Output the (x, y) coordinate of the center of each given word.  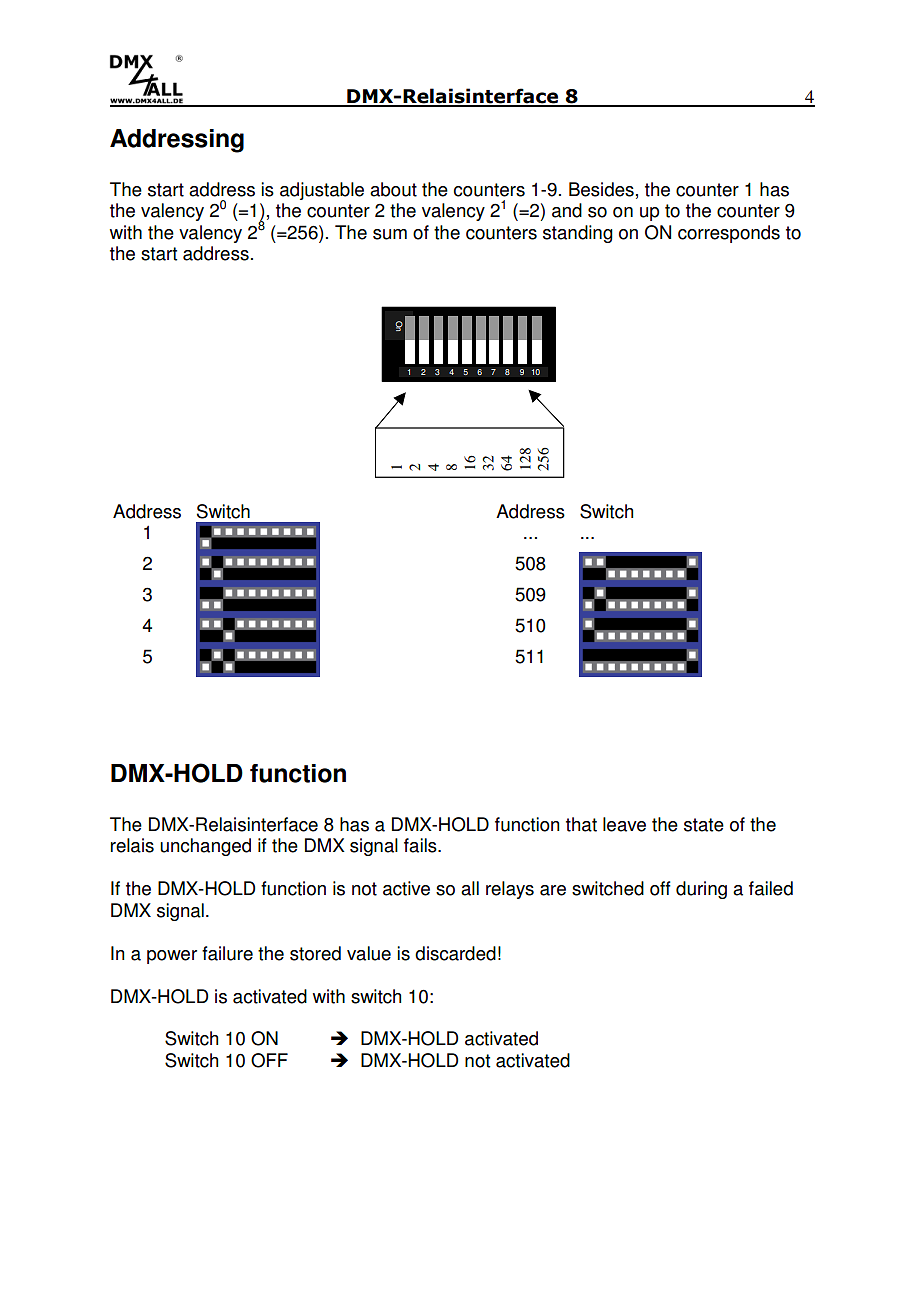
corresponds (729, 234)
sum (390, 234)
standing (578, 234)
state (704, 825)
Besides (601, 189)
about (393, 189)
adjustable (322, 191)
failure (227, 953)
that (581, 824)
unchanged (205, 847)
